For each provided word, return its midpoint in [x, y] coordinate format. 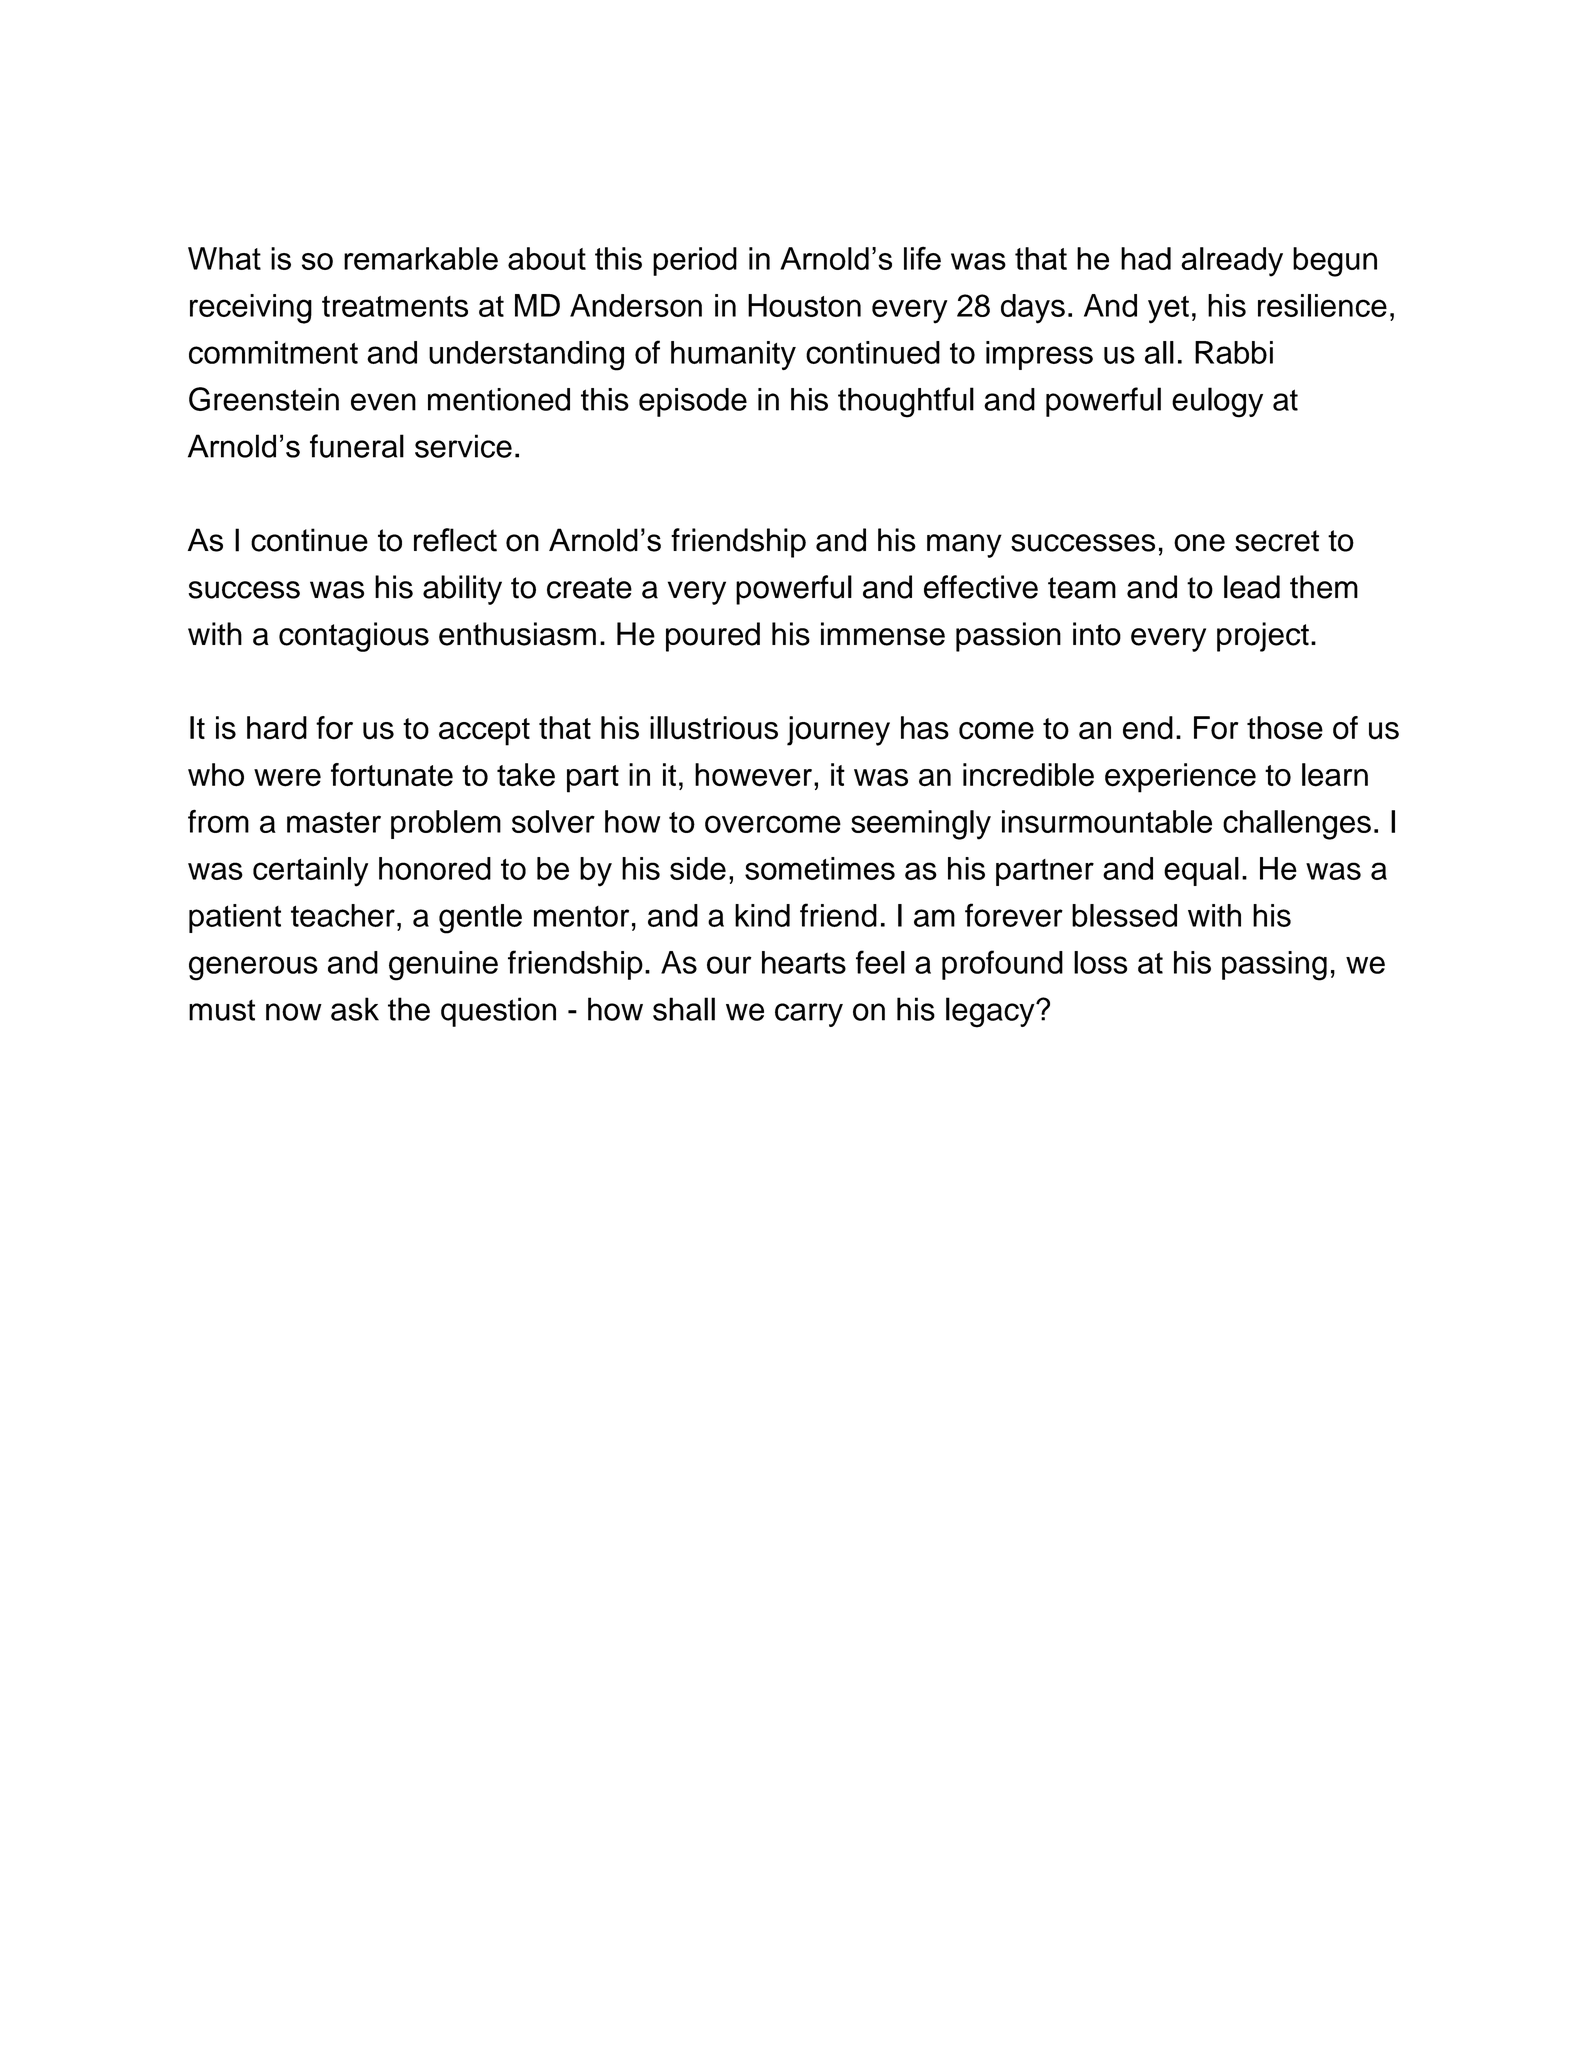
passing [1274, 966]
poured [713, 637]
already [1232, 262]
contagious [354, 637]
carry [809, 1015]
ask [355, 1009]
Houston [804, 305]
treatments [395, 306]
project [1263, 637]
